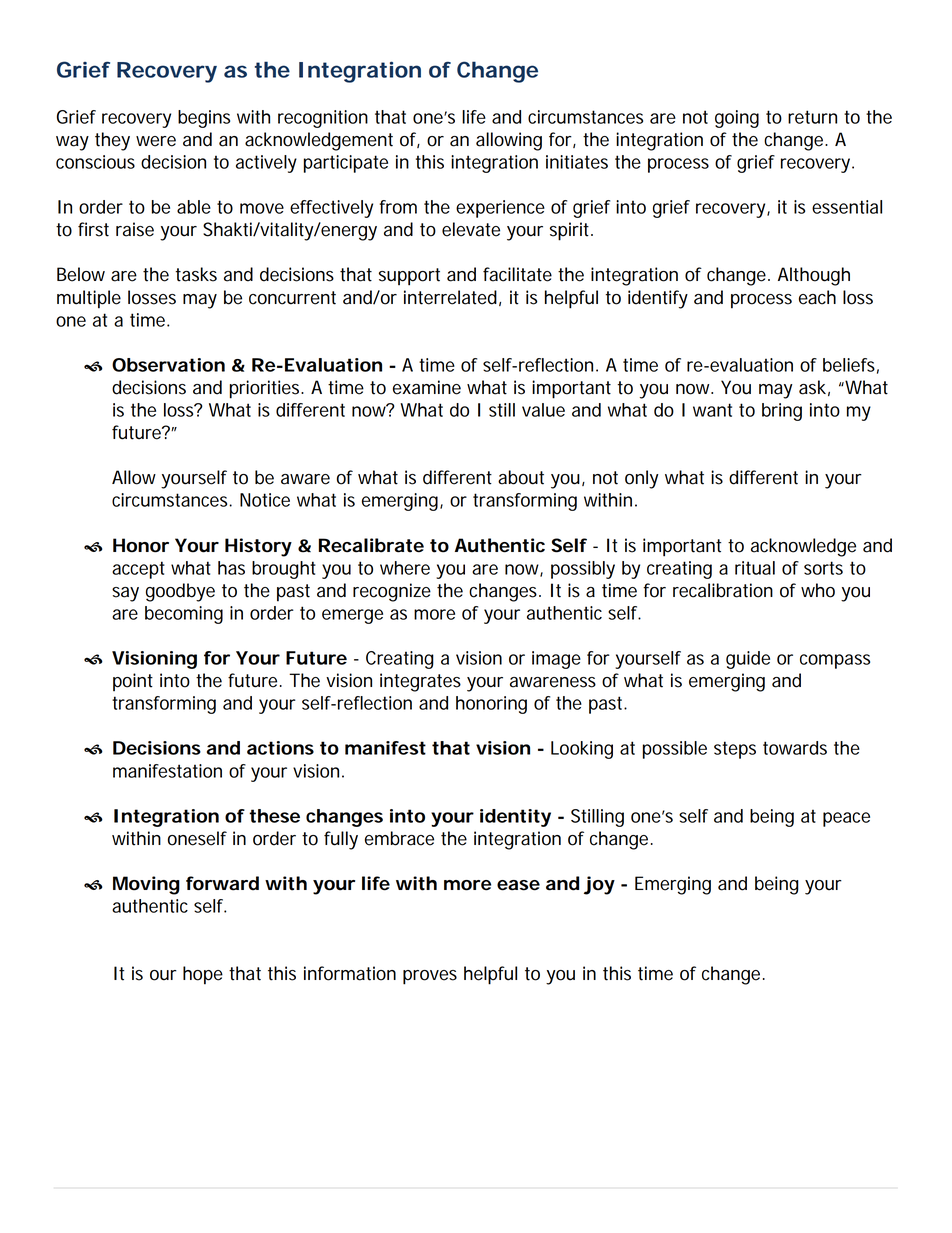 The width and height of the document is (952, 1233). I want to click on proves, so click(430, 977).
